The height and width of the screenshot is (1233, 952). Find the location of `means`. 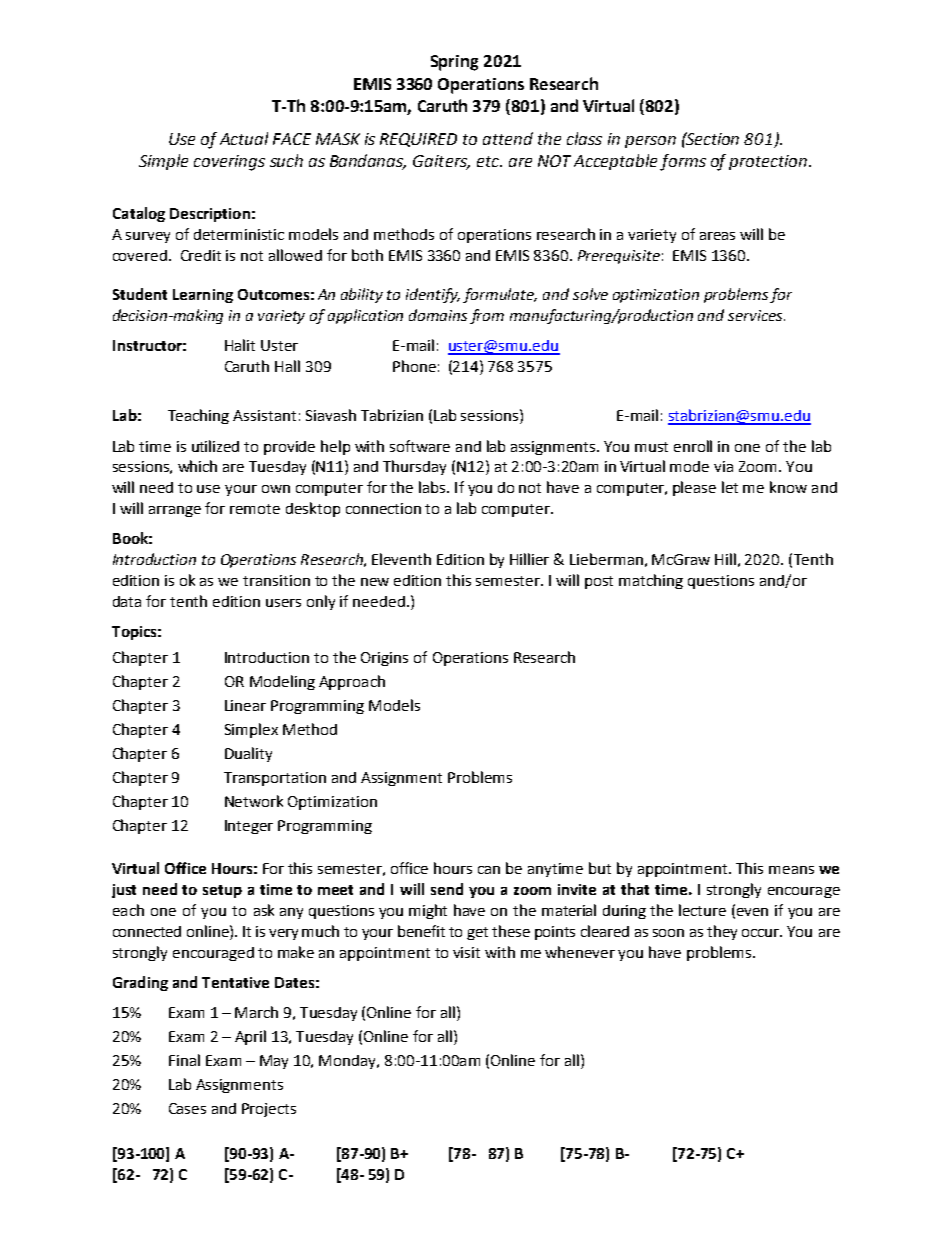

means is located at coordinates (791, 870).
